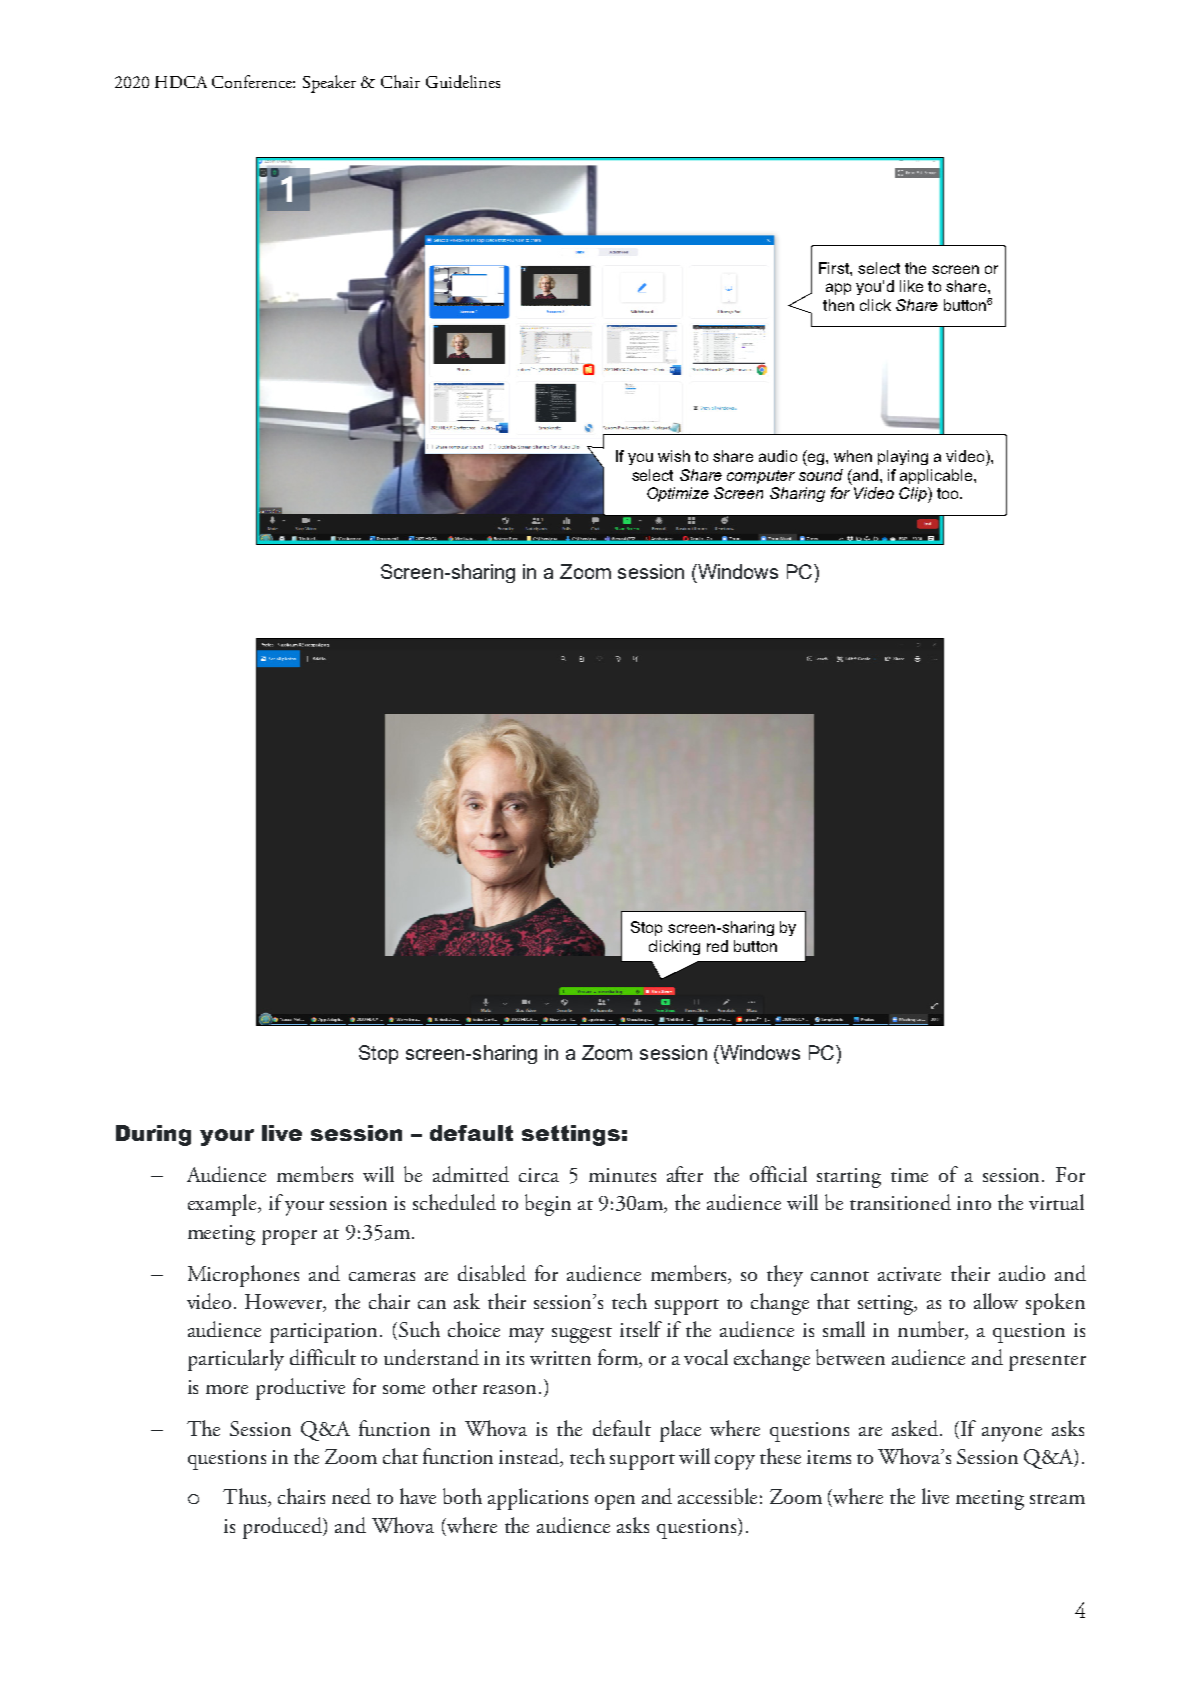  Describe the element at coordinates (153, 1135) in the page. I see `During` at that location.
